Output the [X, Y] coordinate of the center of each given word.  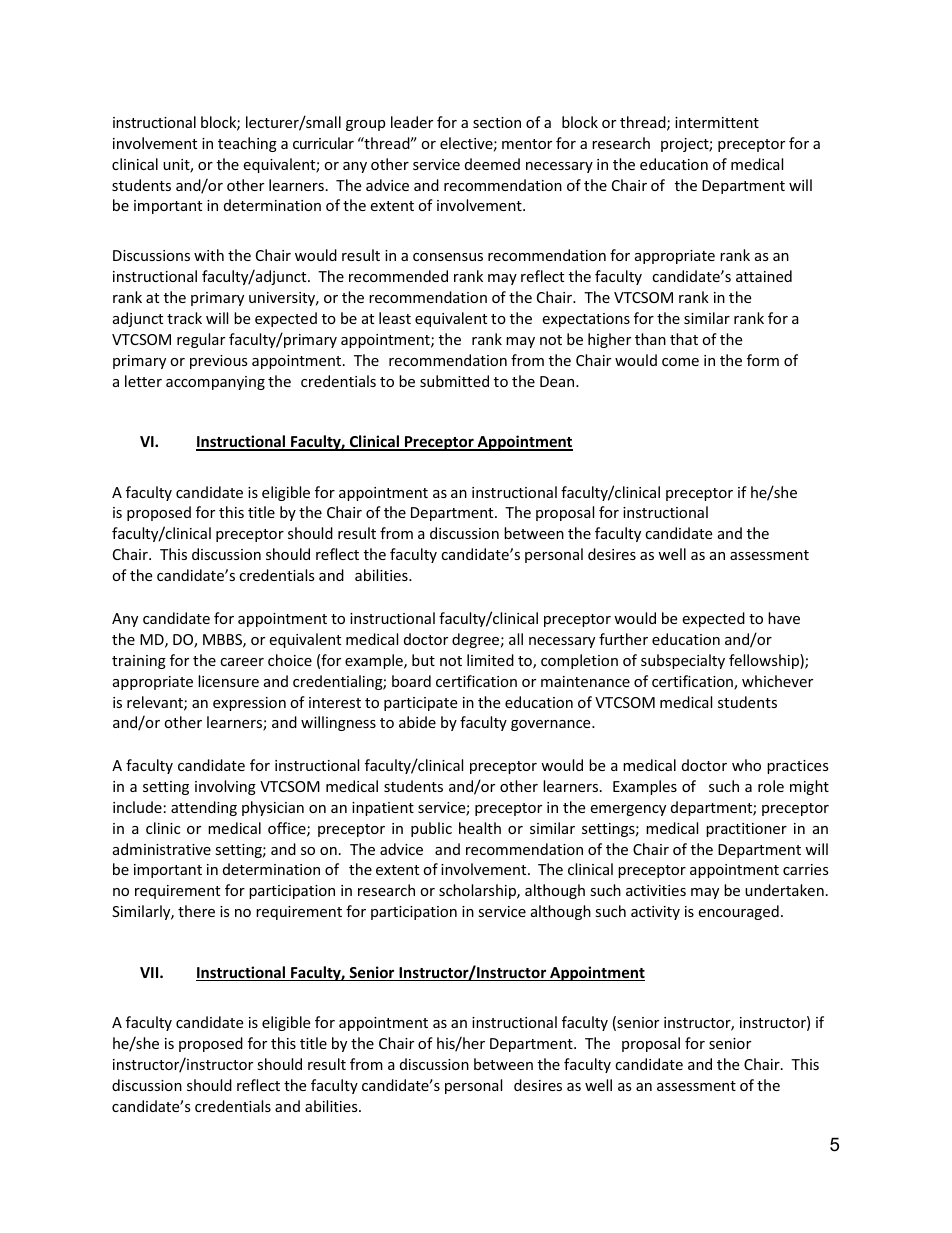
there [196, 911]
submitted [454, 381]
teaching [247, 144]
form [763, 360]
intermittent [717, 122]
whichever [777, 681]
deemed [492, 164]
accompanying [215, 383]
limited [490, 660]
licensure [228, 681]
